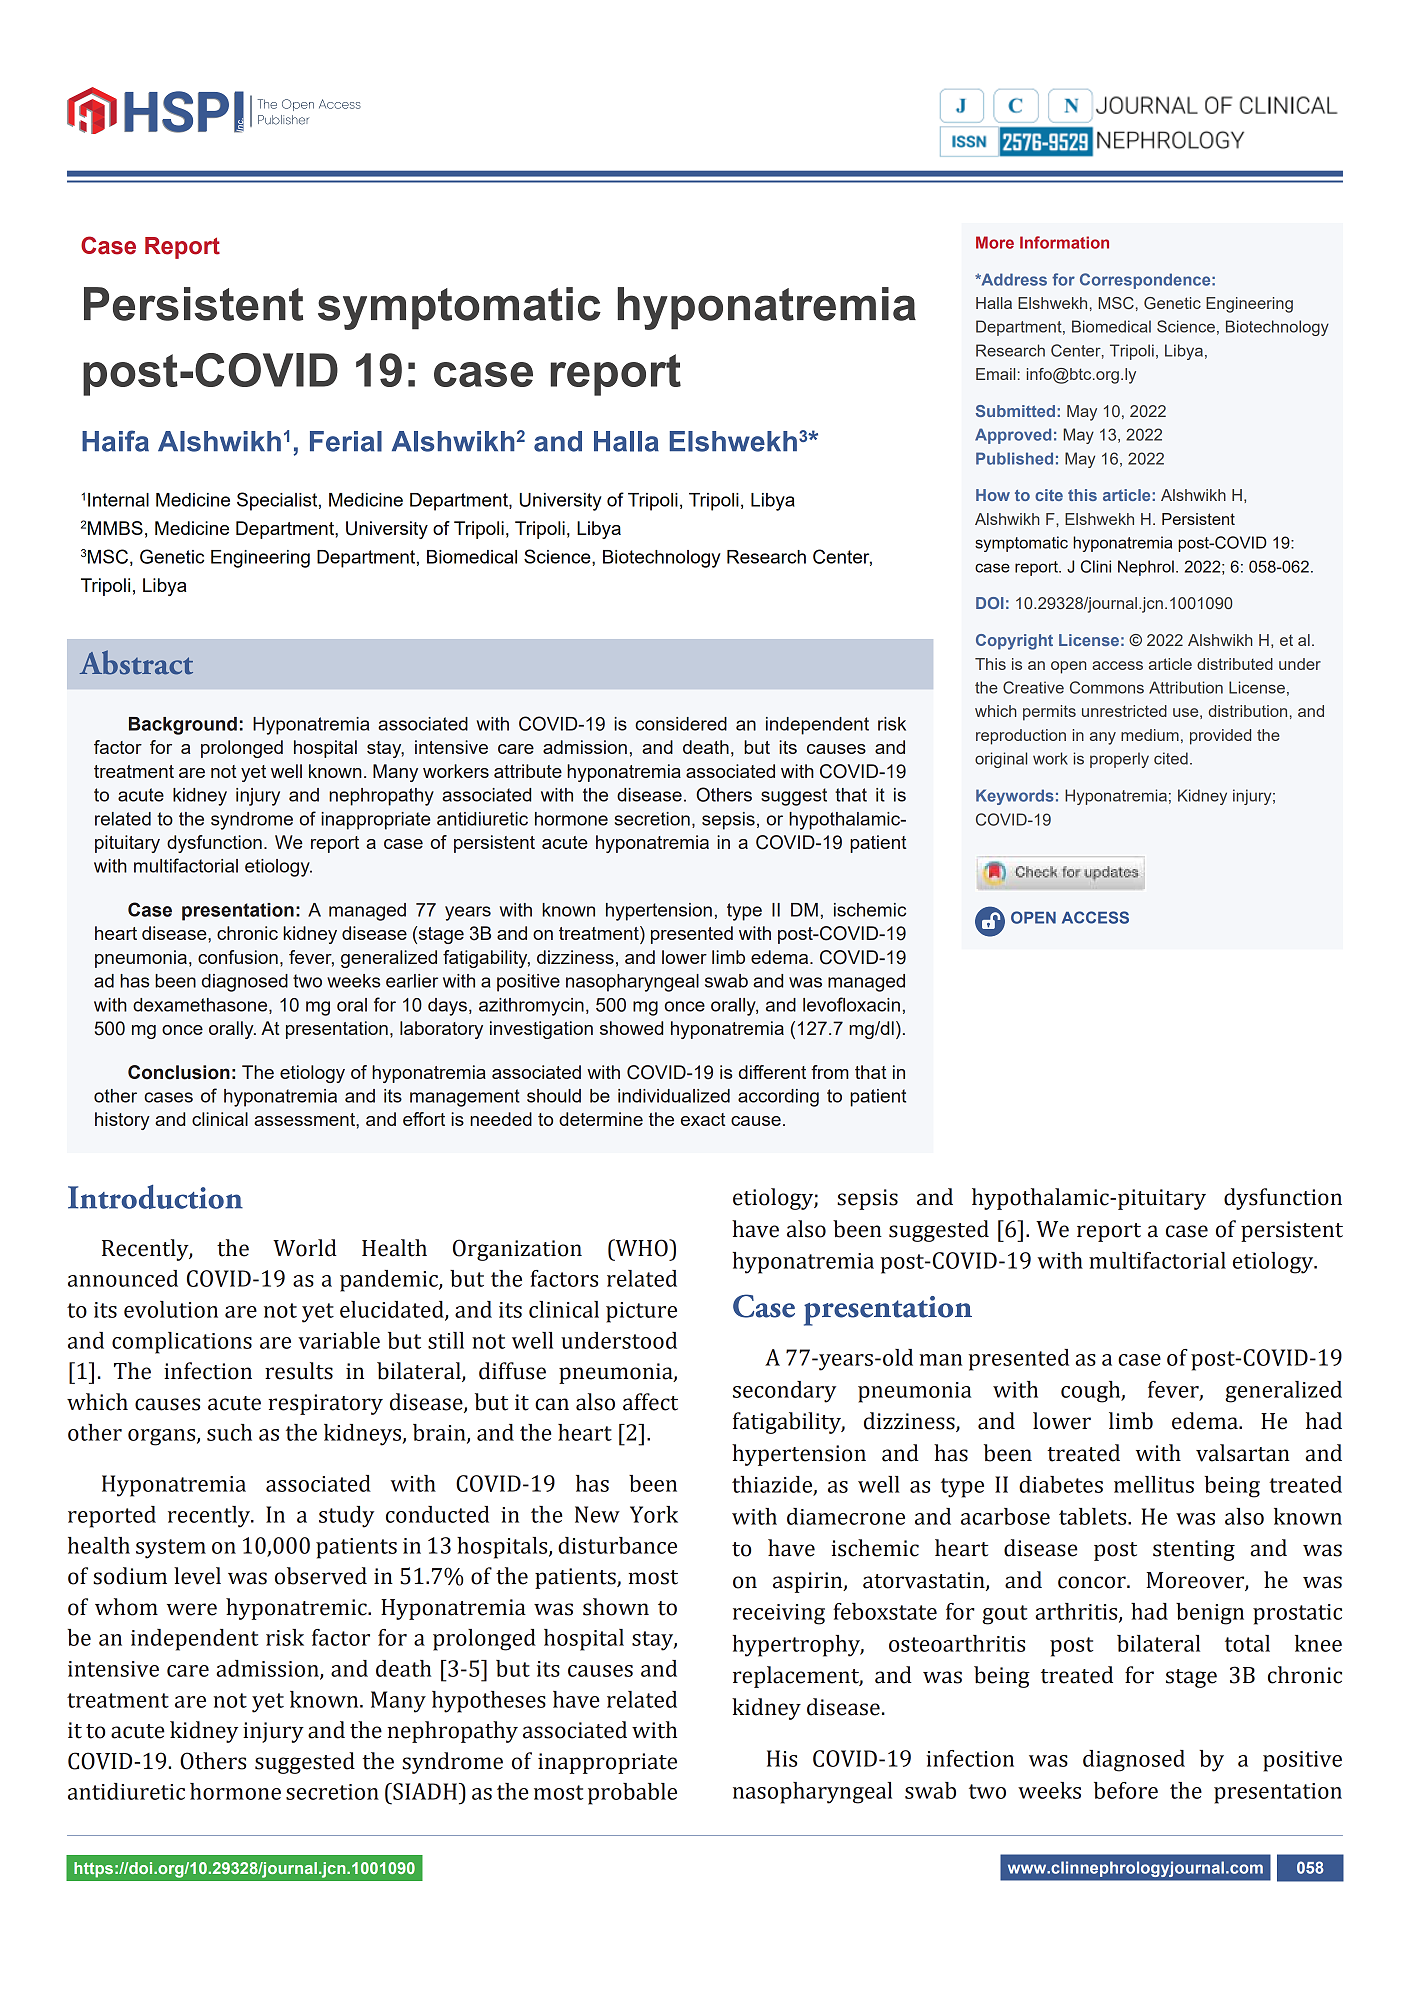 Image resolution: width=1410 pixels, height=1995 pixels. I want to click on mellitus, so click(1154, 1484).
